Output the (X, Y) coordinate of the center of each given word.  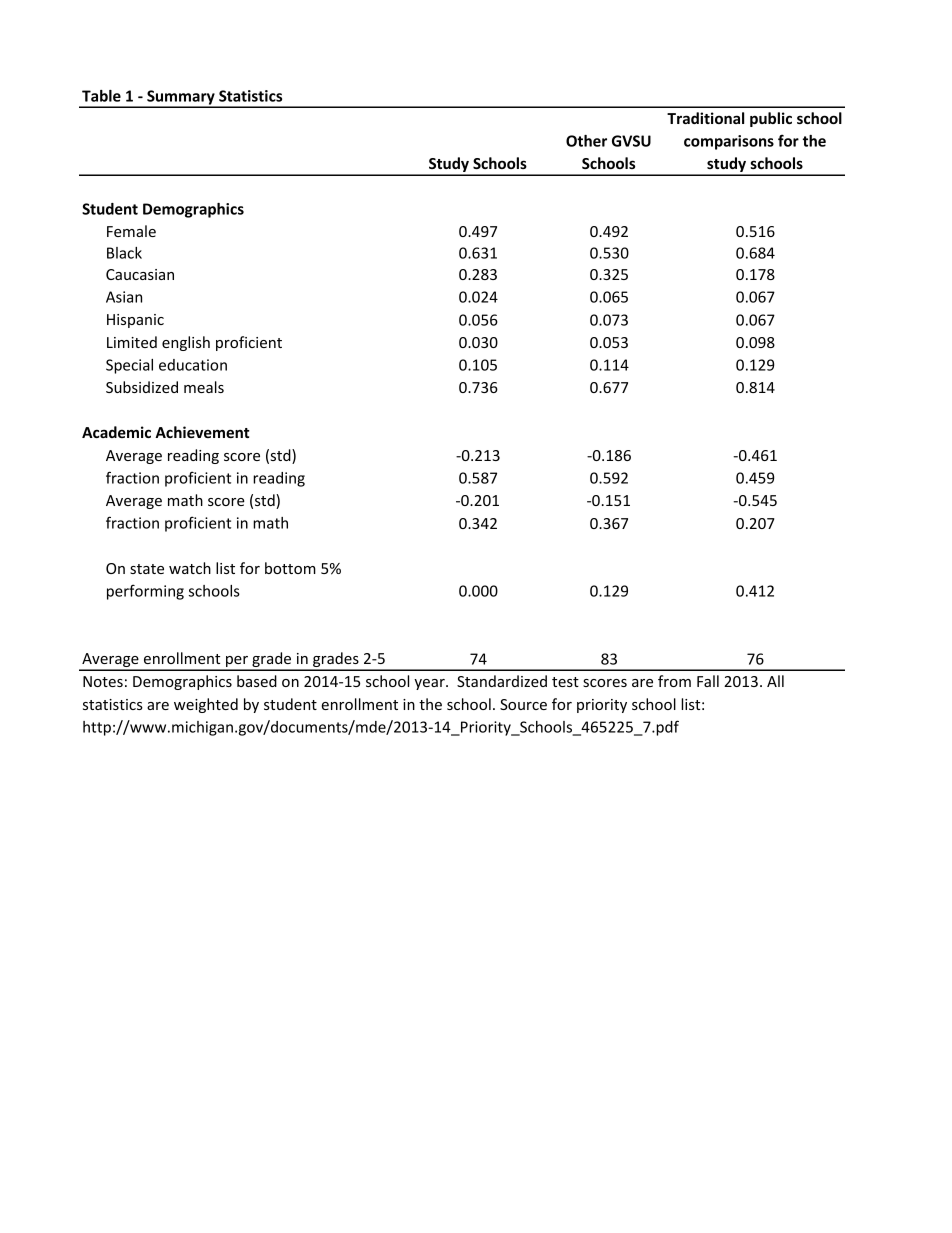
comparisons (729, 142)
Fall (708, 681)
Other (586, 141)
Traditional (705, 118)
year (430, 684)
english (186, 343)
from (674, 681)
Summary (181, 98)
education (193, 365)
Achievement (202, 432)
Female (131, 231)
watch (190, 568)
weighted (206, 705)
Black (124, 253)
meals (204, 387)
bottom (290, 568)
